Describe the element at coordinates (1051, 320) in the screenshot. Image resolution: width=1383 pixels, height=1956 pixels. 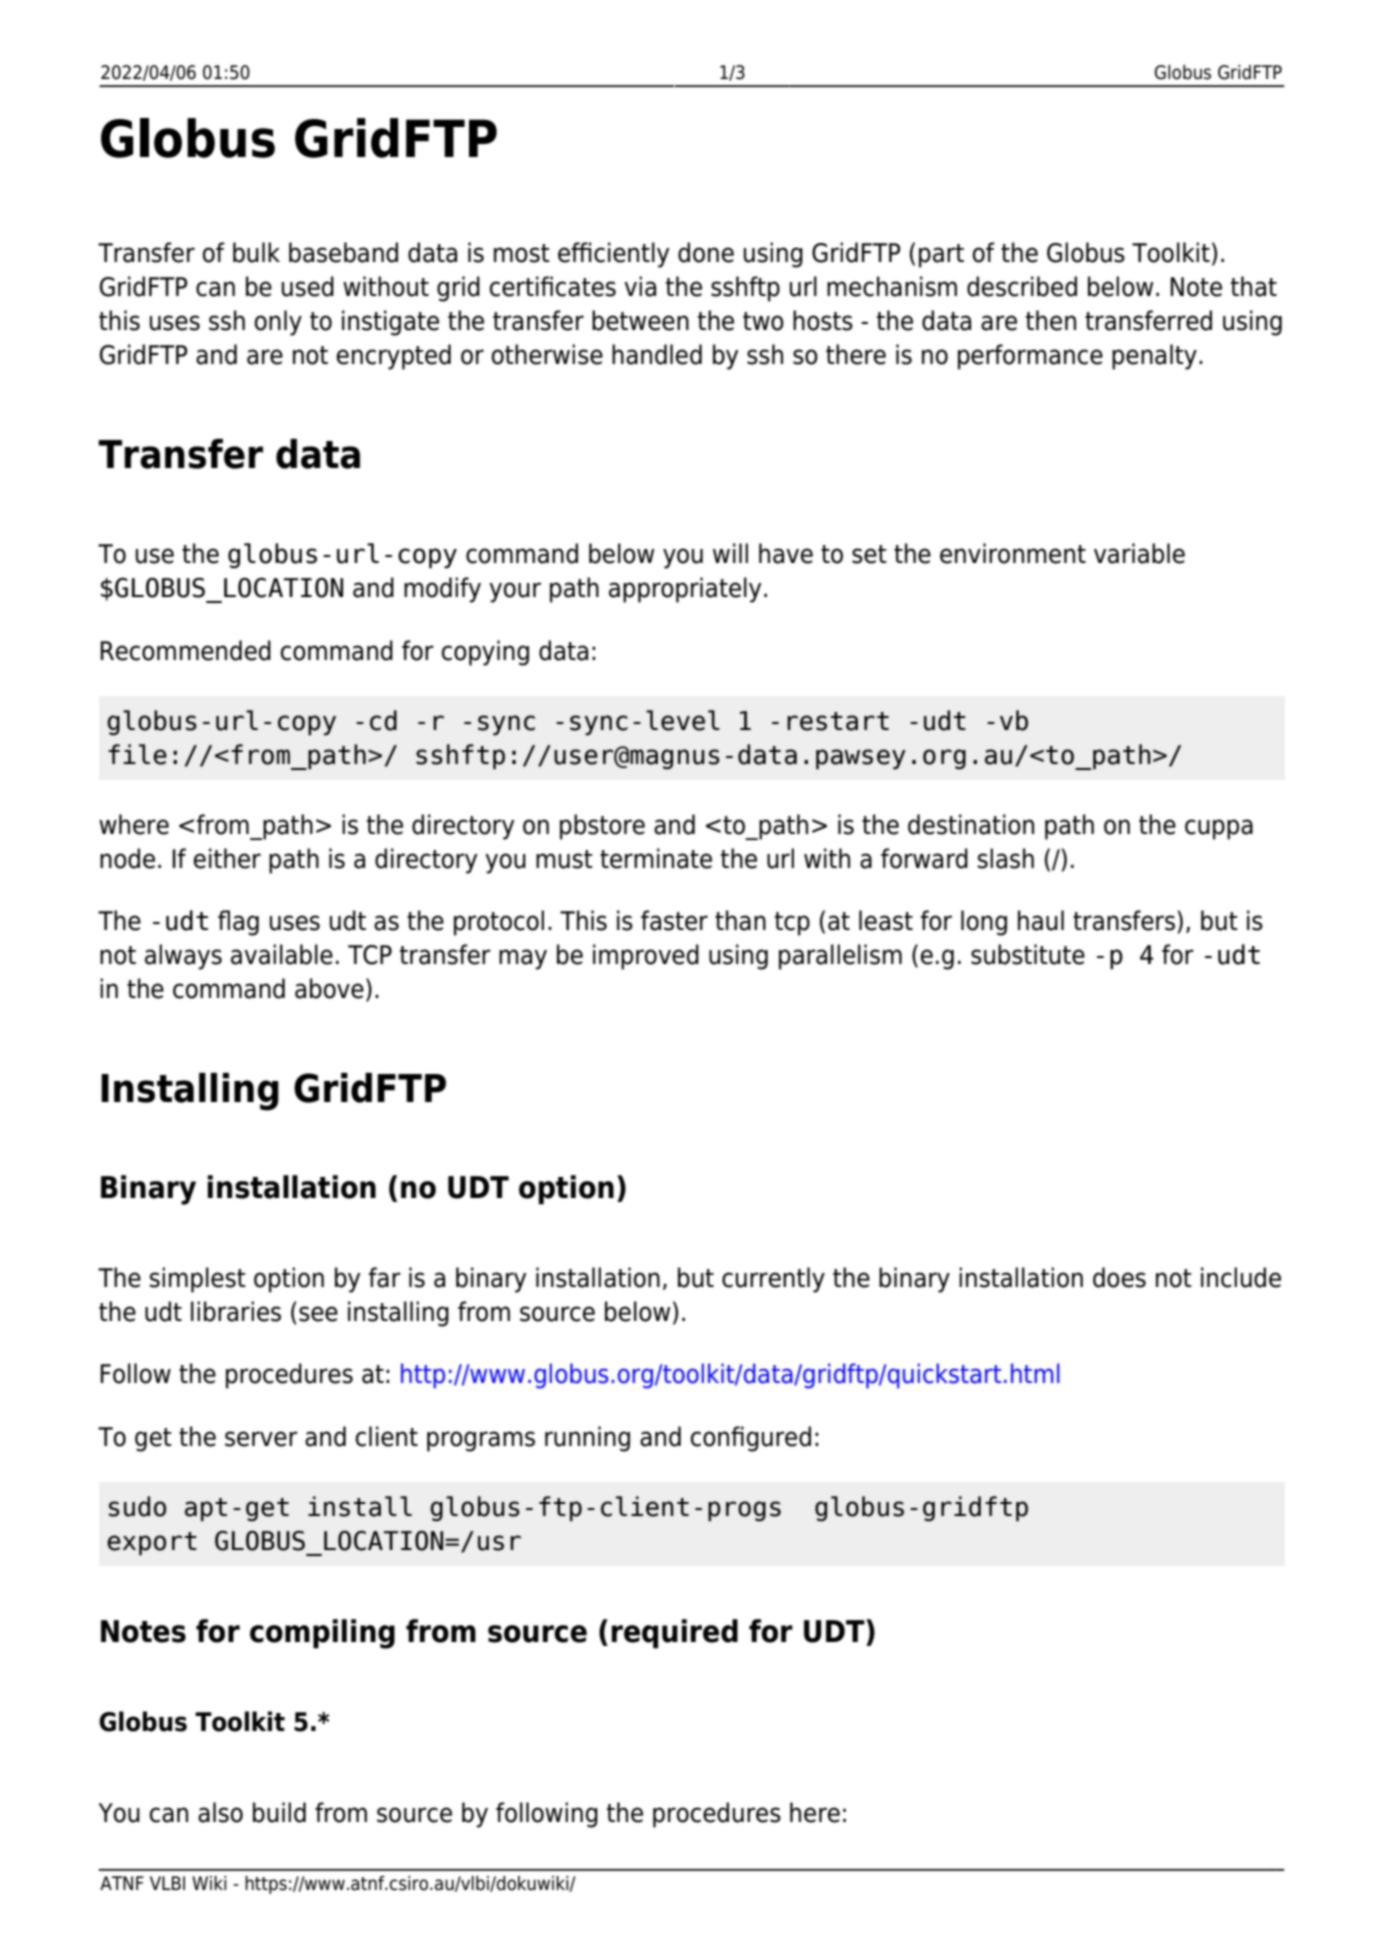
I see `then` at that location.
